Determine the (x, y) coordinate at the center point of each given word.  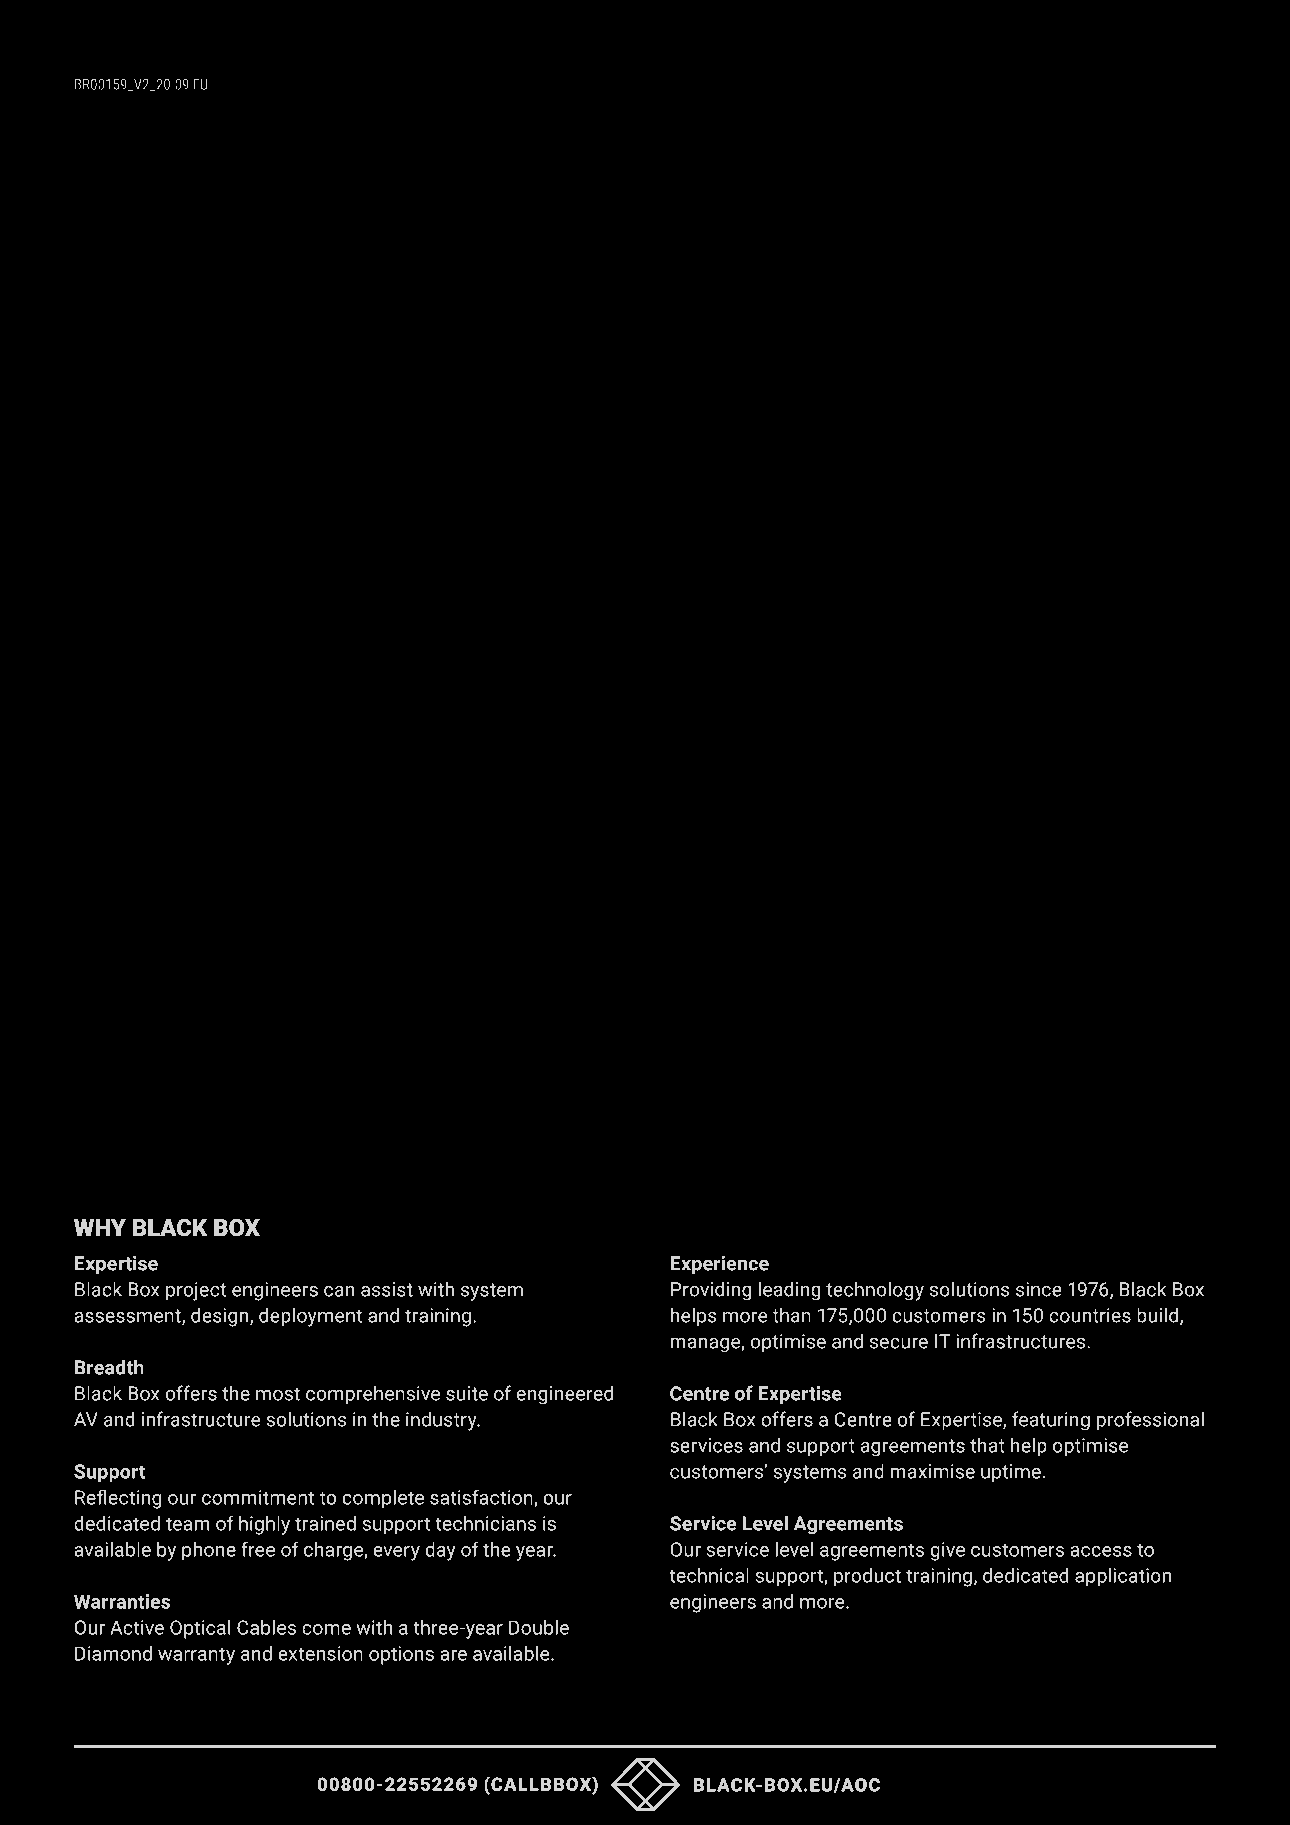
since (1039, 1289)
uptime (1011, 1473)
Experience (719, 1265)
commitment (258, 1497)
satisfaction (482, 1498)
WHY (100, 1227)
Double (539, 1627)
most (278, 1394)
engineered (565, 1395)
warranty (196, 1656)
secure (899, 1343)
